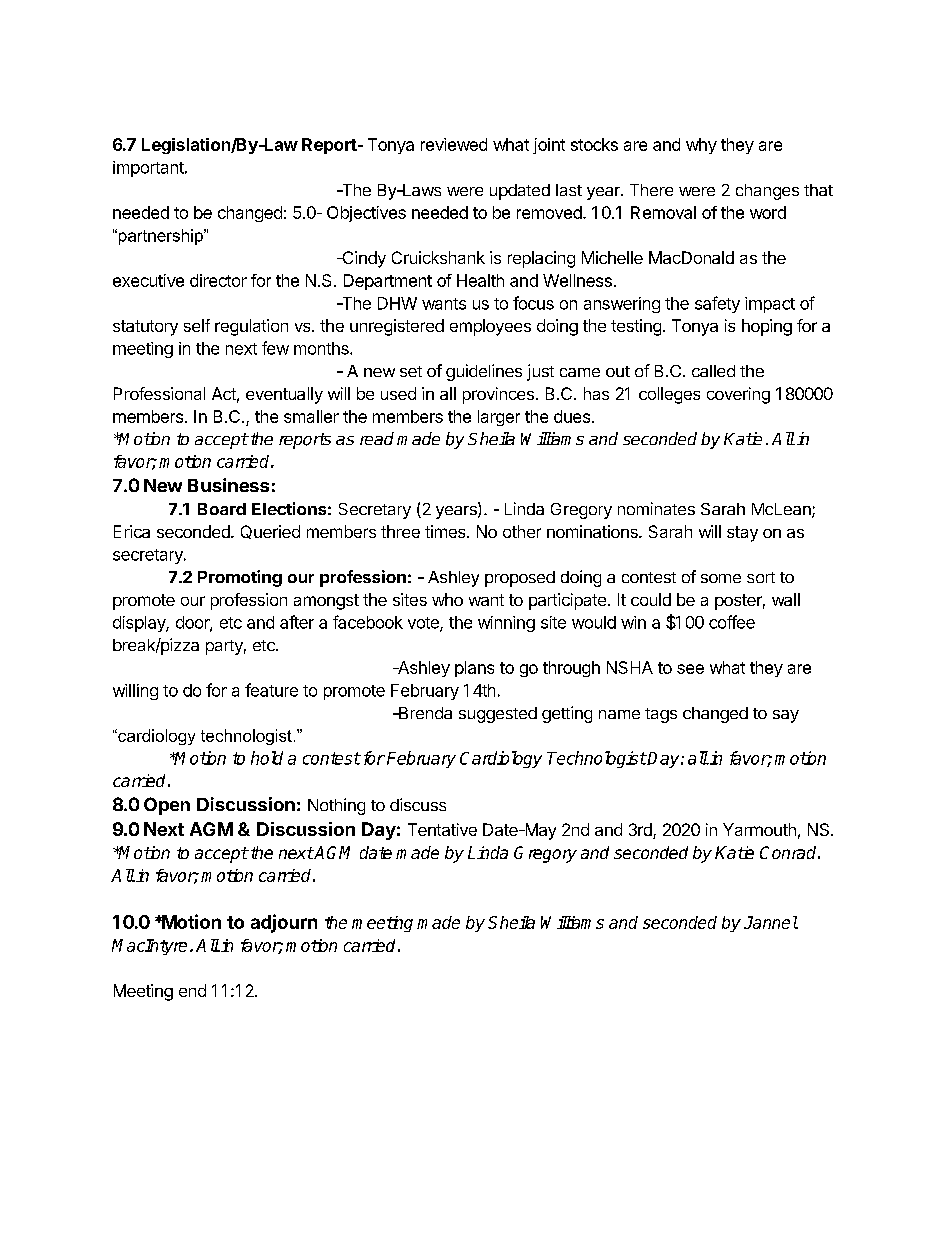 The width and height of the screenshot is (952, 1233). I want to click on Open, so click(167, 806).
